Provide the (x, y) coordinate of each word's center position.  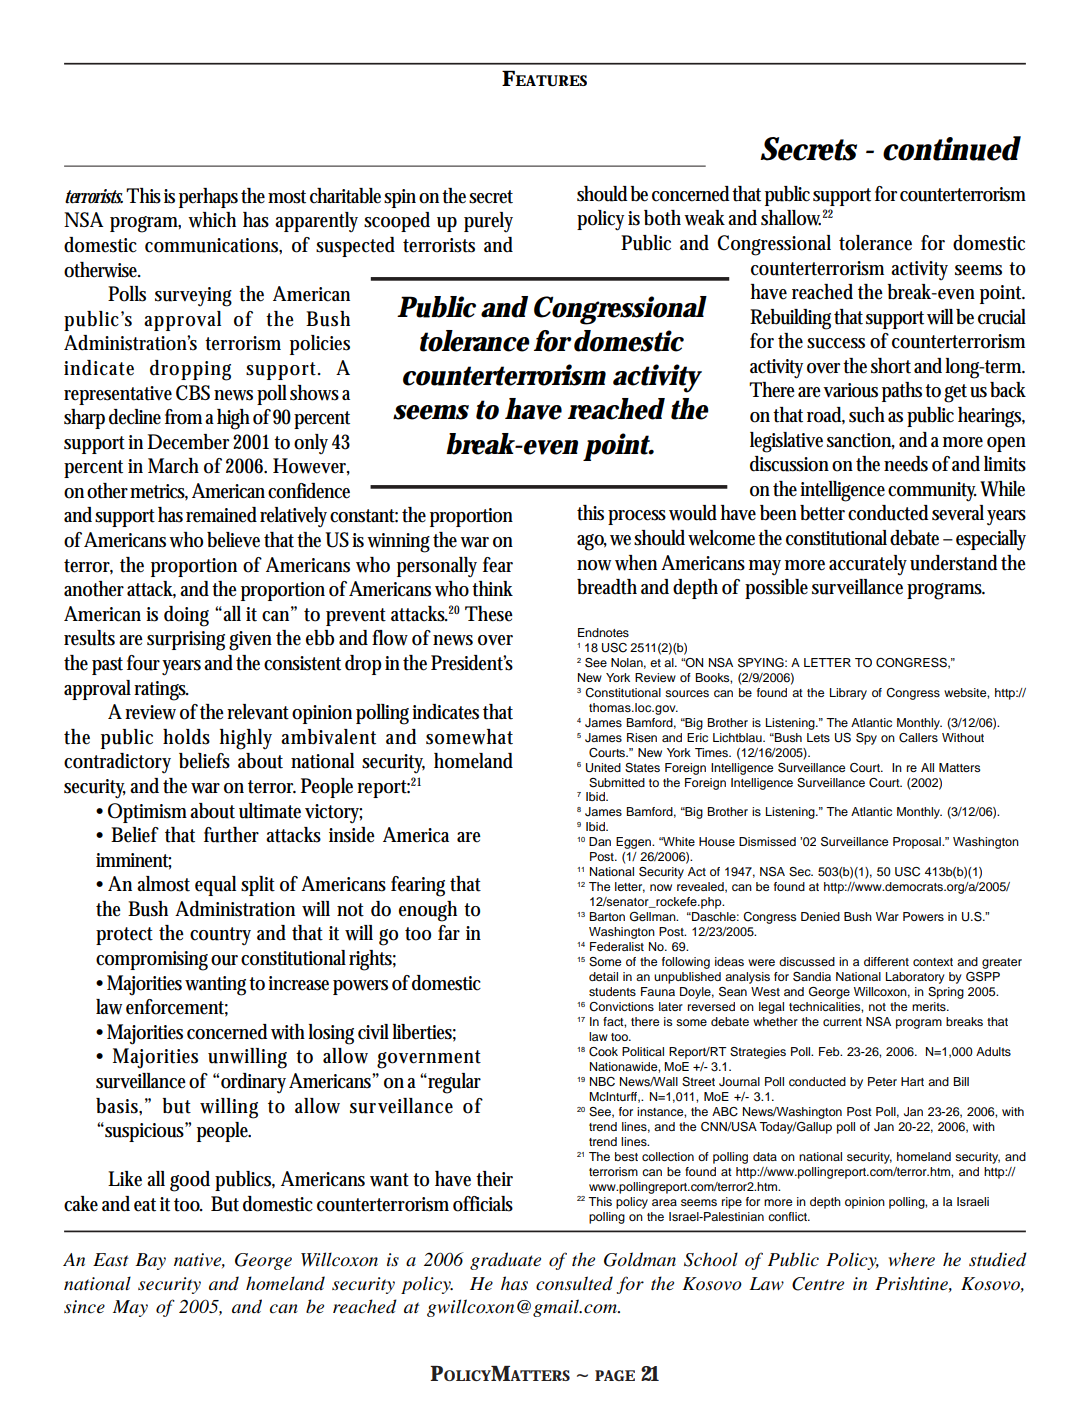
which (212, 220)
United (603, 768)
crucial (1002, 317)
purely (488, 222)
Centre (818, 1284)
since (84, 1307)
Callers (918, 738)
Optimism (149, 813)
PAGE (615, 1375)
